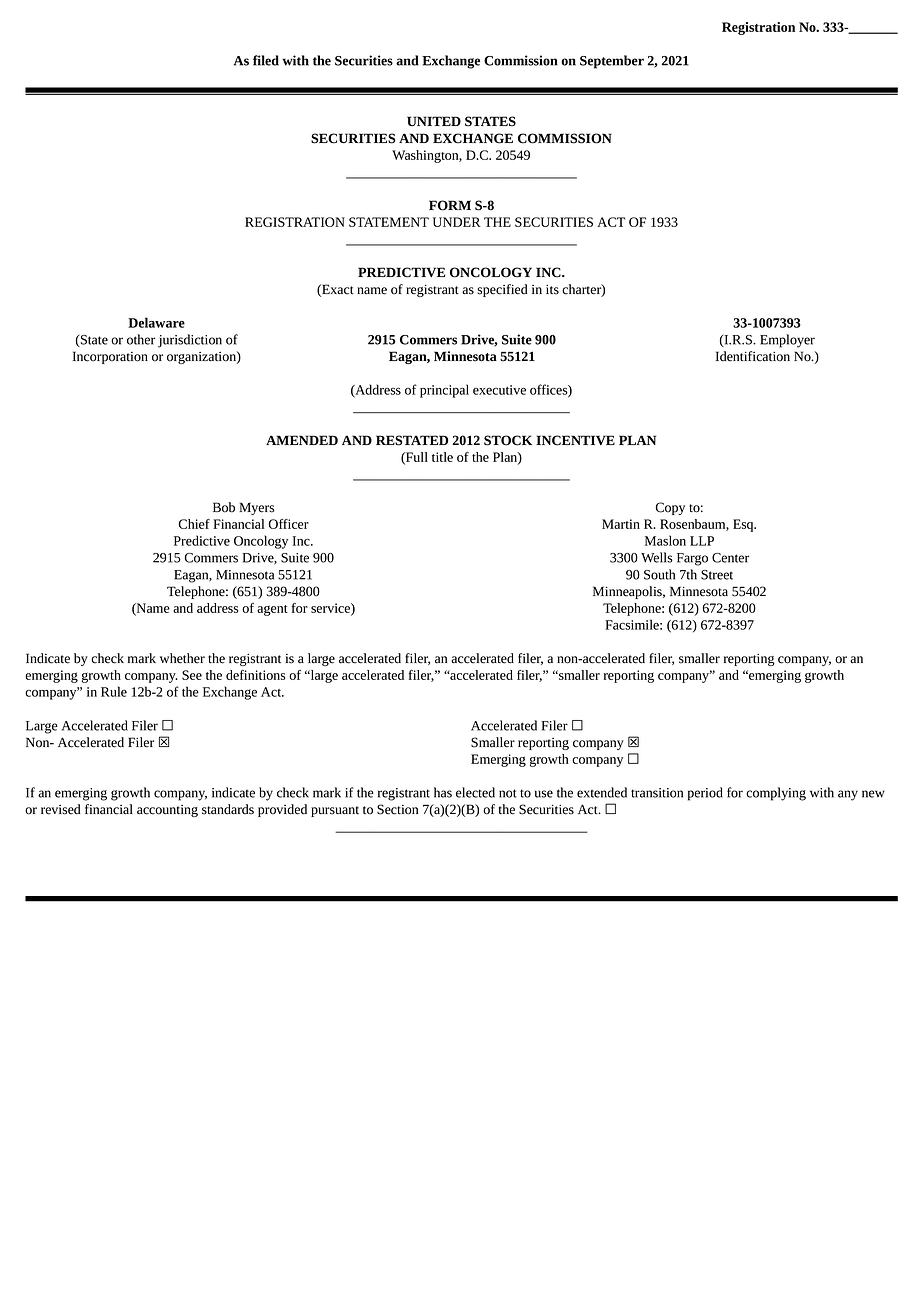 This document has height=1308, width=924. I want to click on accounting, so click(167, 811).
